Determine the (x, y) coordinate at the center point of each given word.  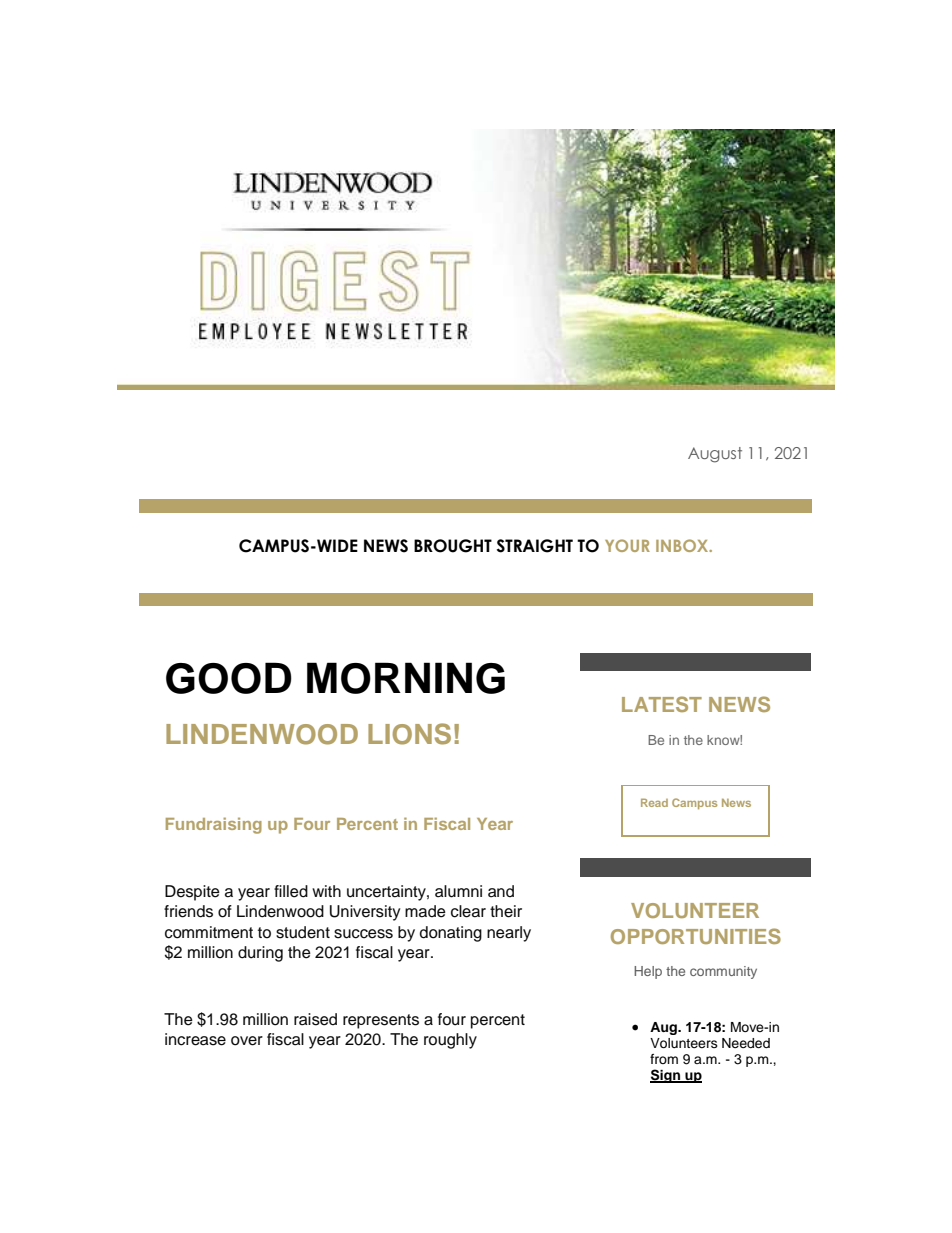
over (247, 1041)
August (715, 455)
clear (468, 911)
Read (654, 802)
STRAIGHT (535, 546)
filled (291, 891)
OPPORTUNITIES (696, 936)
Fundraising (214, 825)
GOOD (229, 678)
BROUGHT (453, 546)
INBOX (683, 545)
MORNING (406, 678)
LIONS (409, 734)
